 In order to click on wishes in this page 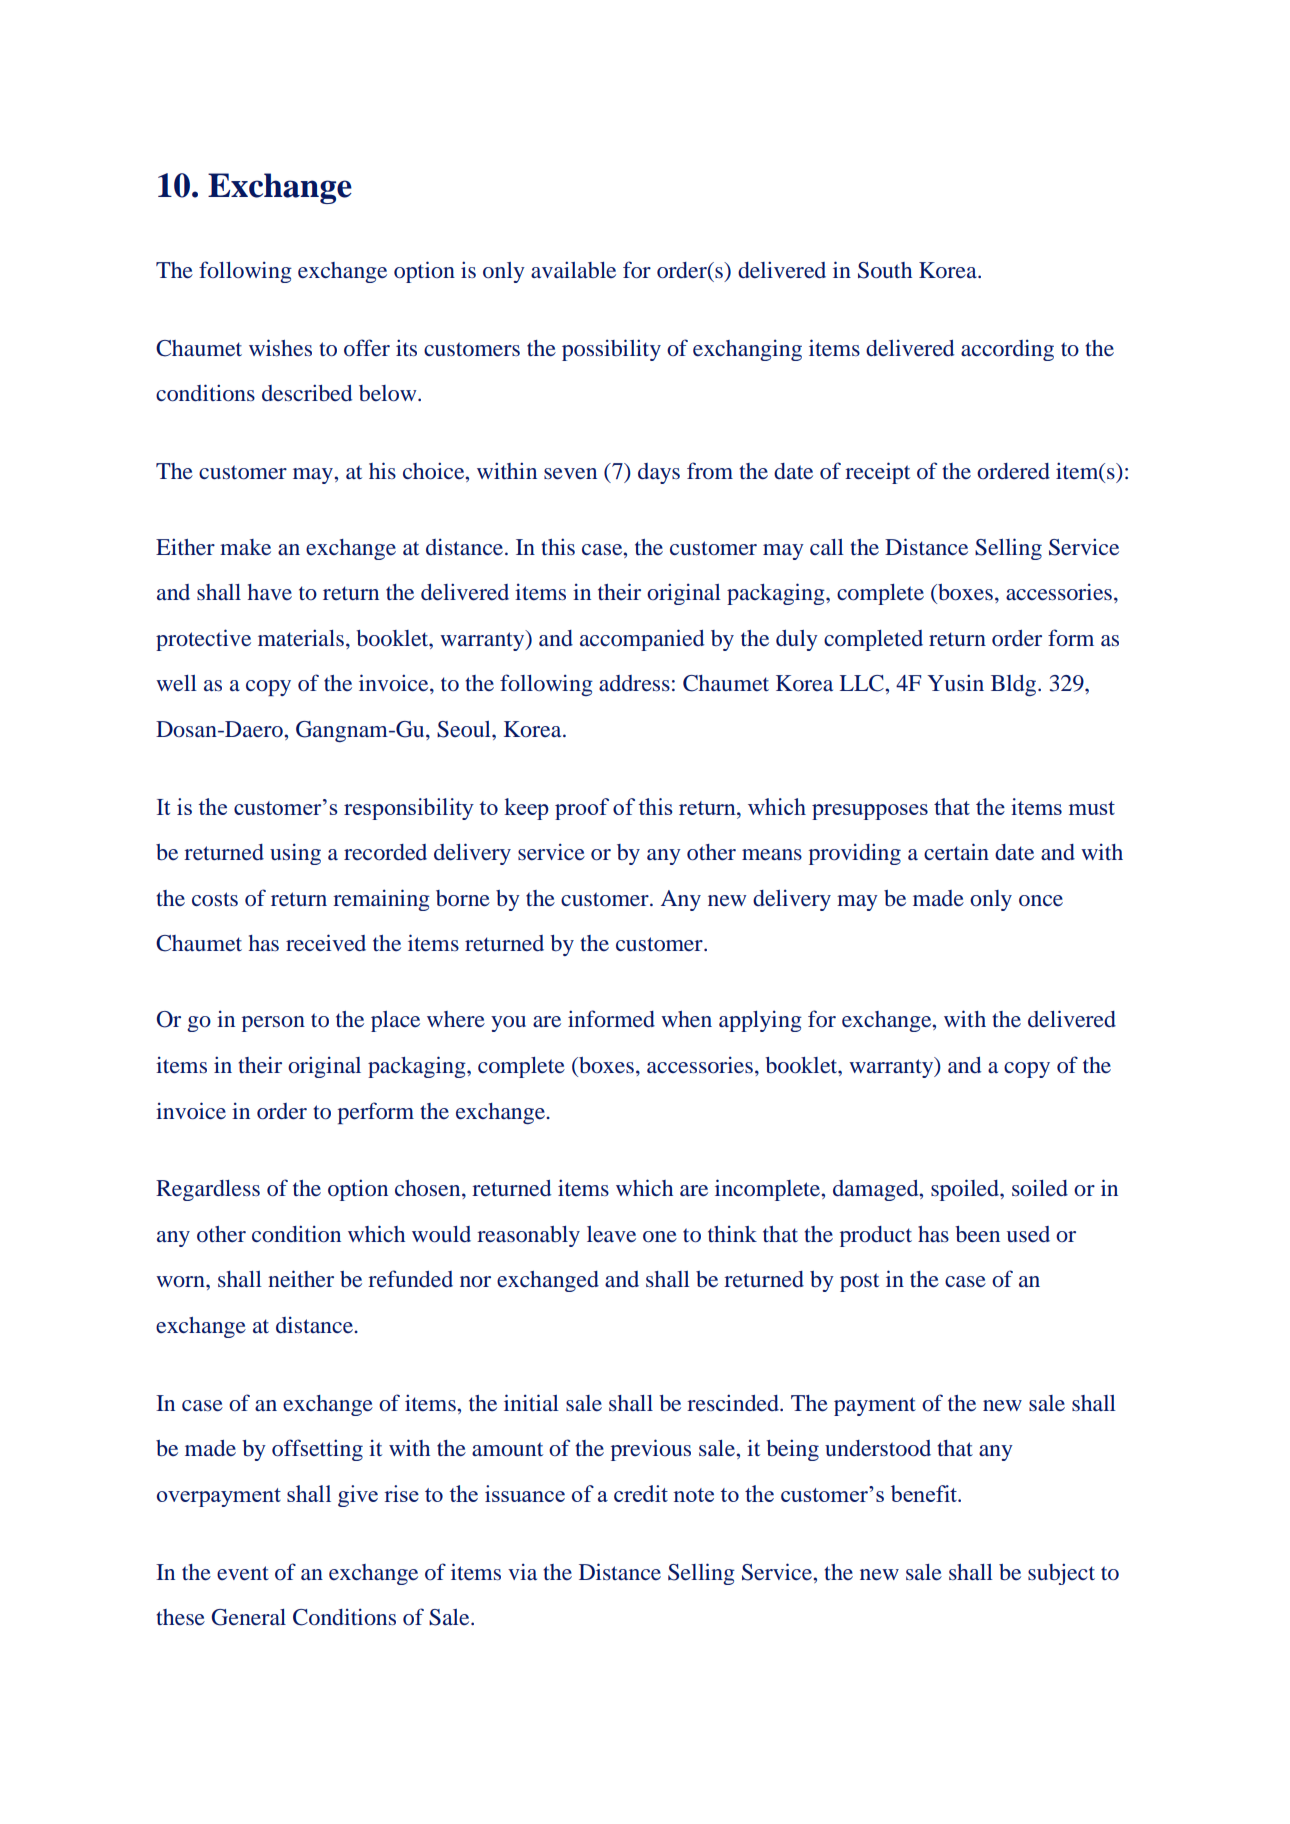, I will do `click(280, 347)`.
